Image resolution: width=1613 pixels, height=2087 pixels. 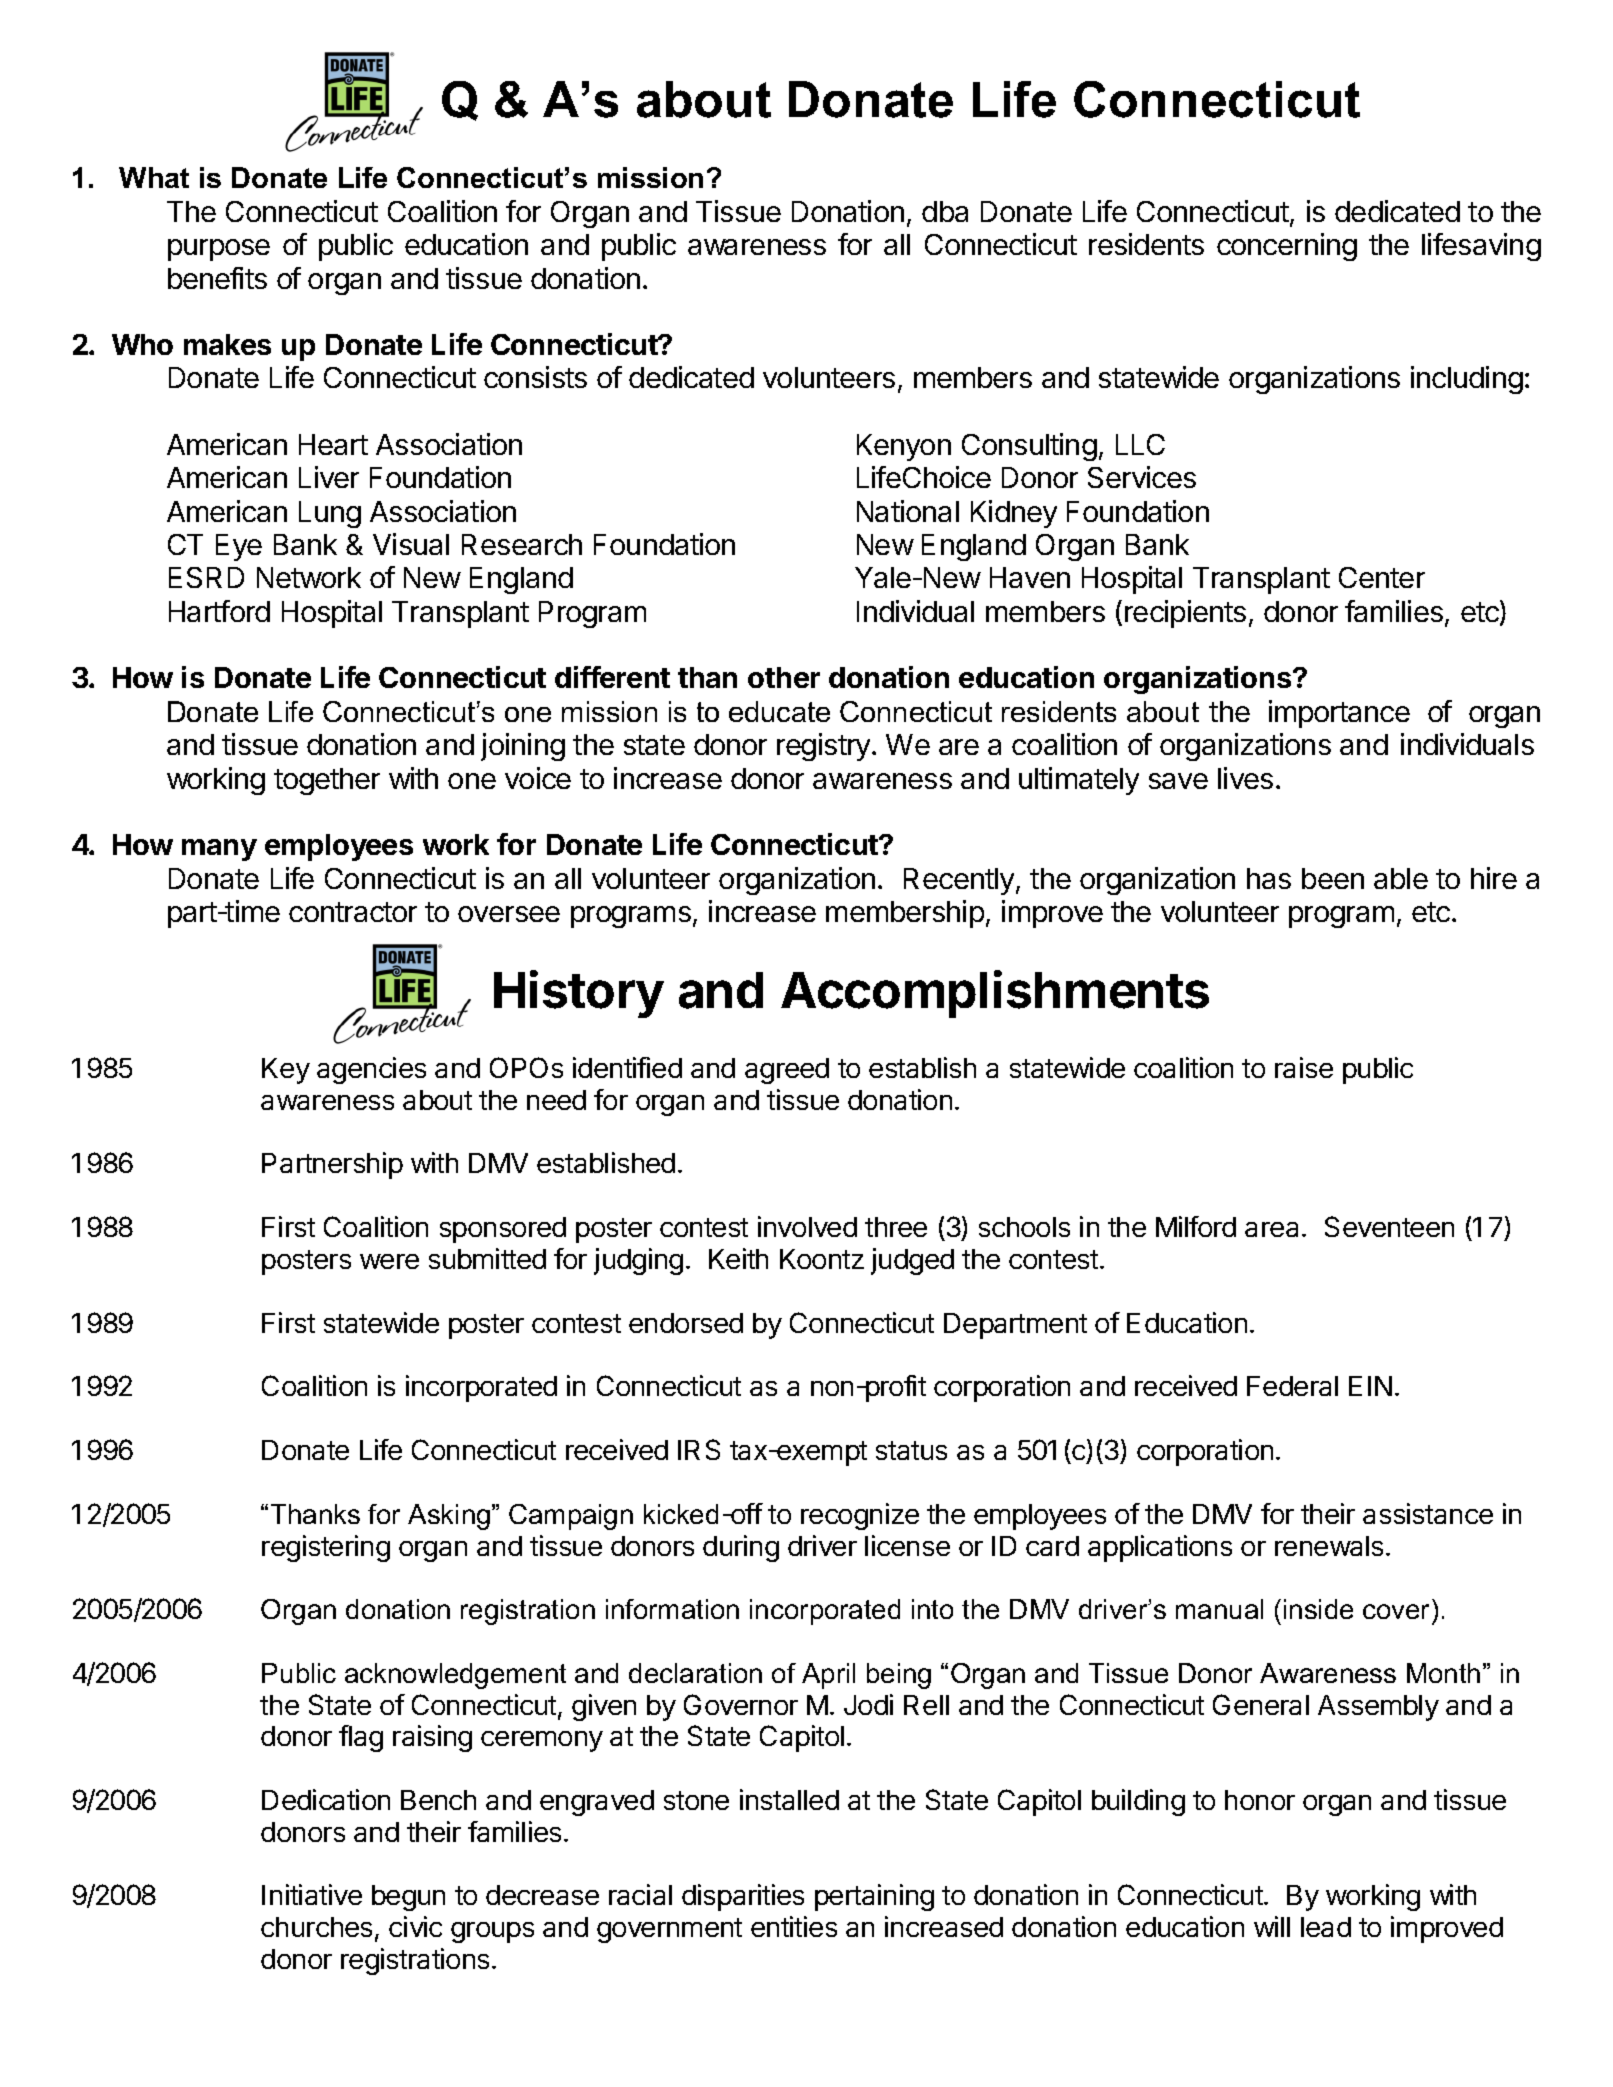 What do you see at coordinates (945, 211) in the screenshot?
I see `dba` at bounding box center [945, 211].
